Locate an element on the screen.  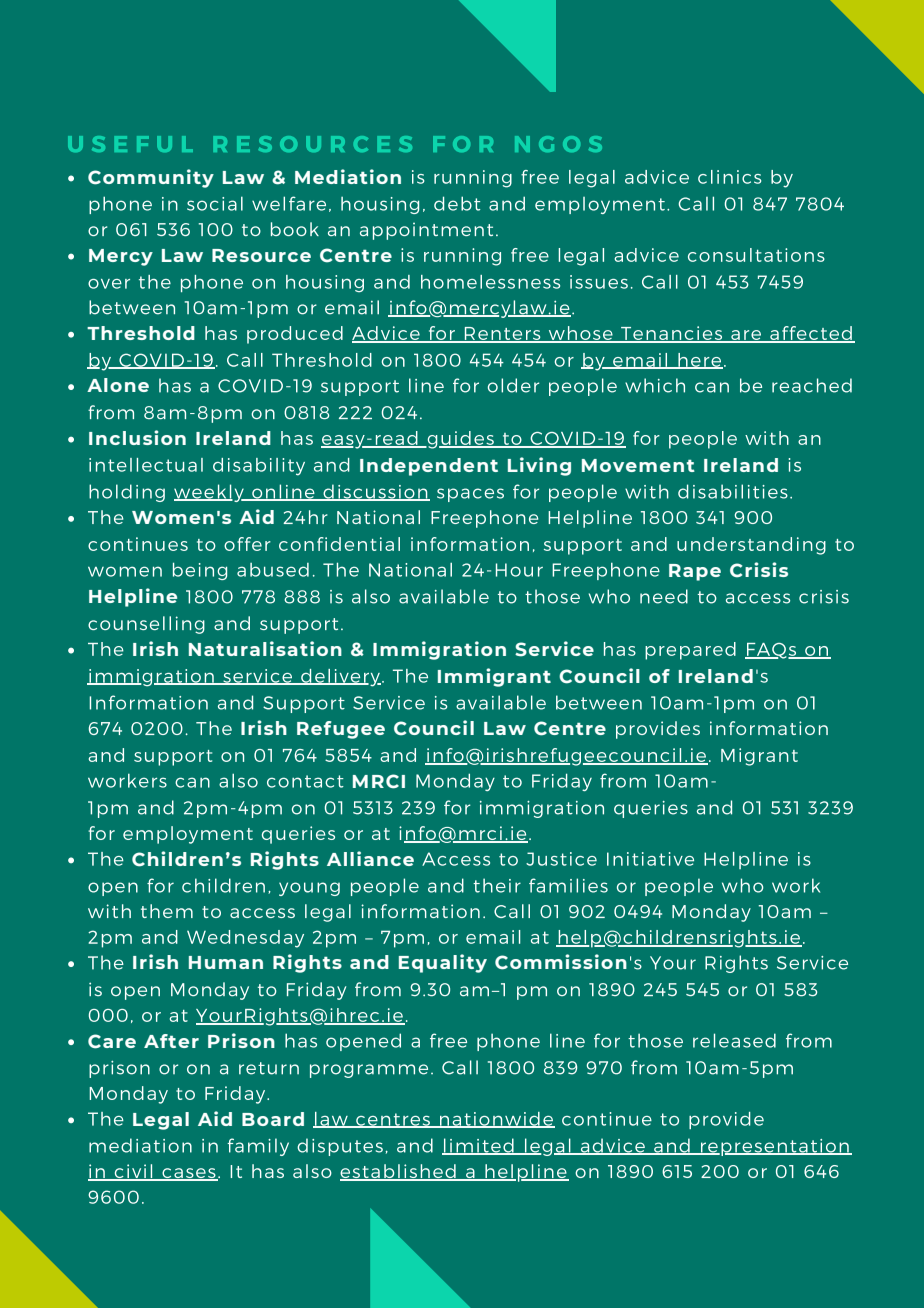
them is located at coordinates (167, 911).
